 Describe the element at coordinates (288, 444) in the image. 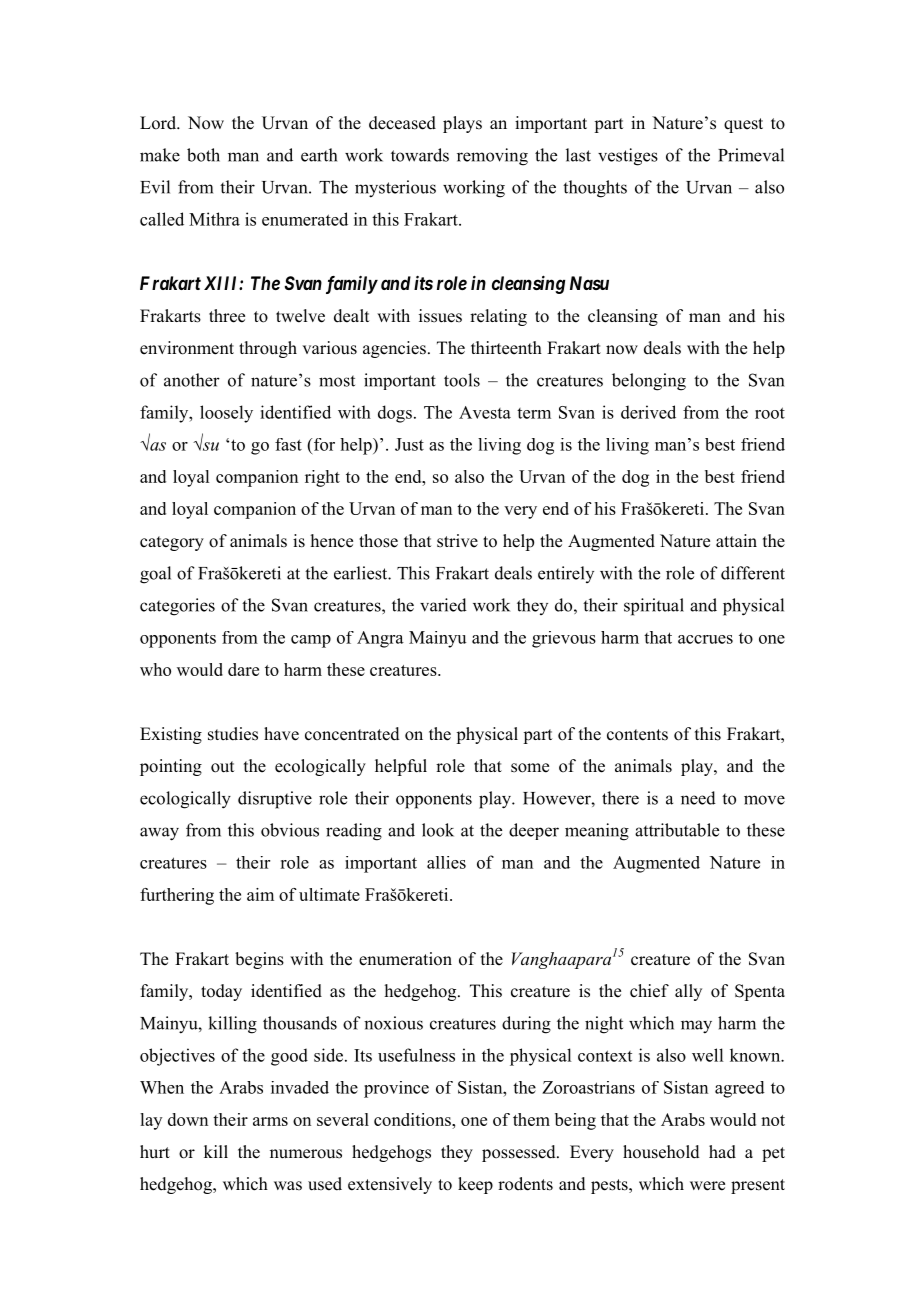

I see `fast` at that location.
